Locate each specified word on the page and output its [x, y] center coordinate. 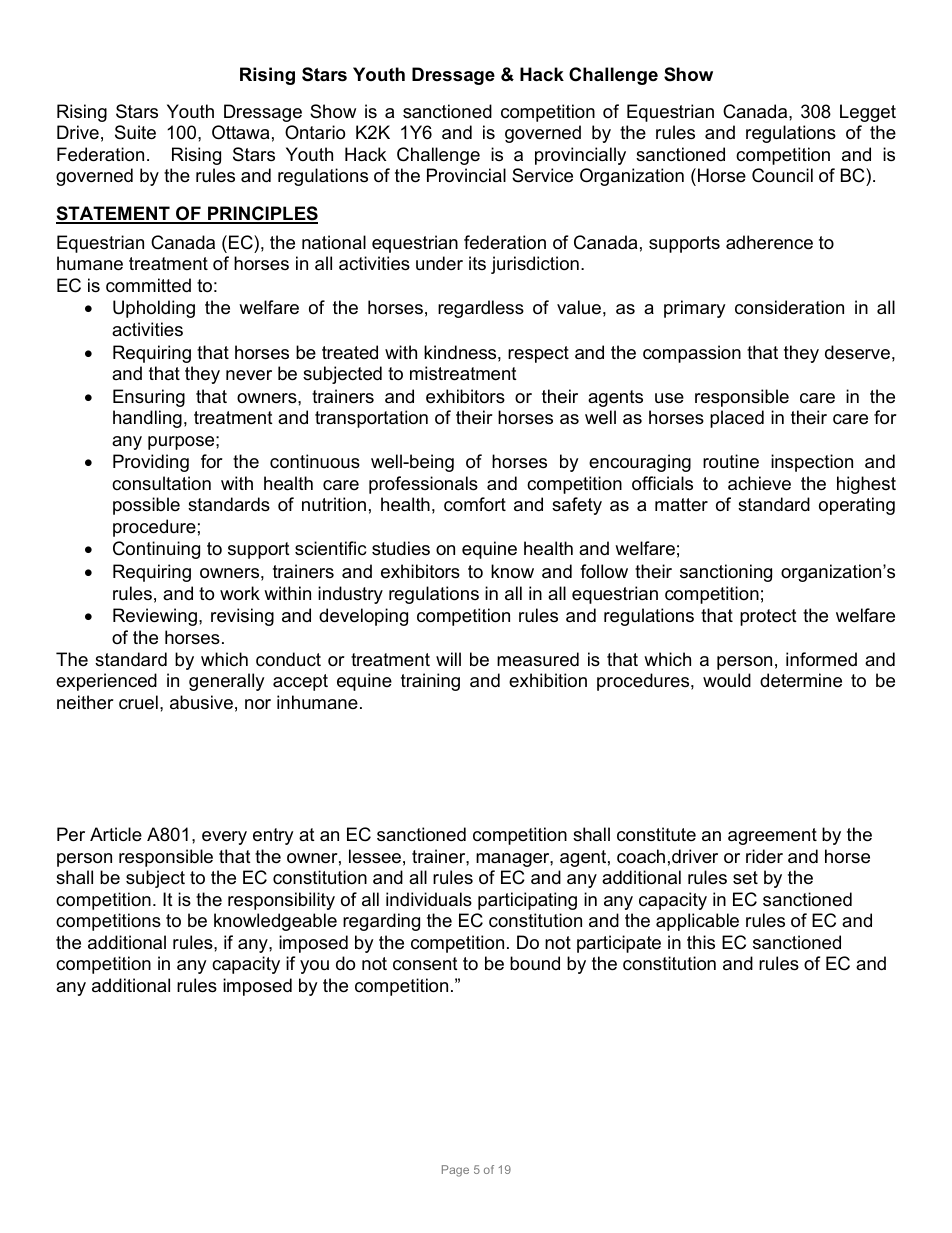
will [448, 659]
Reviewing [155, 617]
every [224, 838]
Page [455, 1171]
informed [821, 659]
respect [538, 354]
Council [782, 175]
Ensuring [149, 398]
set [745, 878]
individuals [429, 899]
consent [425, 964]
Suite [135, 132]
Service [542, 175]
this [701, 942]
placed [737, 419]
